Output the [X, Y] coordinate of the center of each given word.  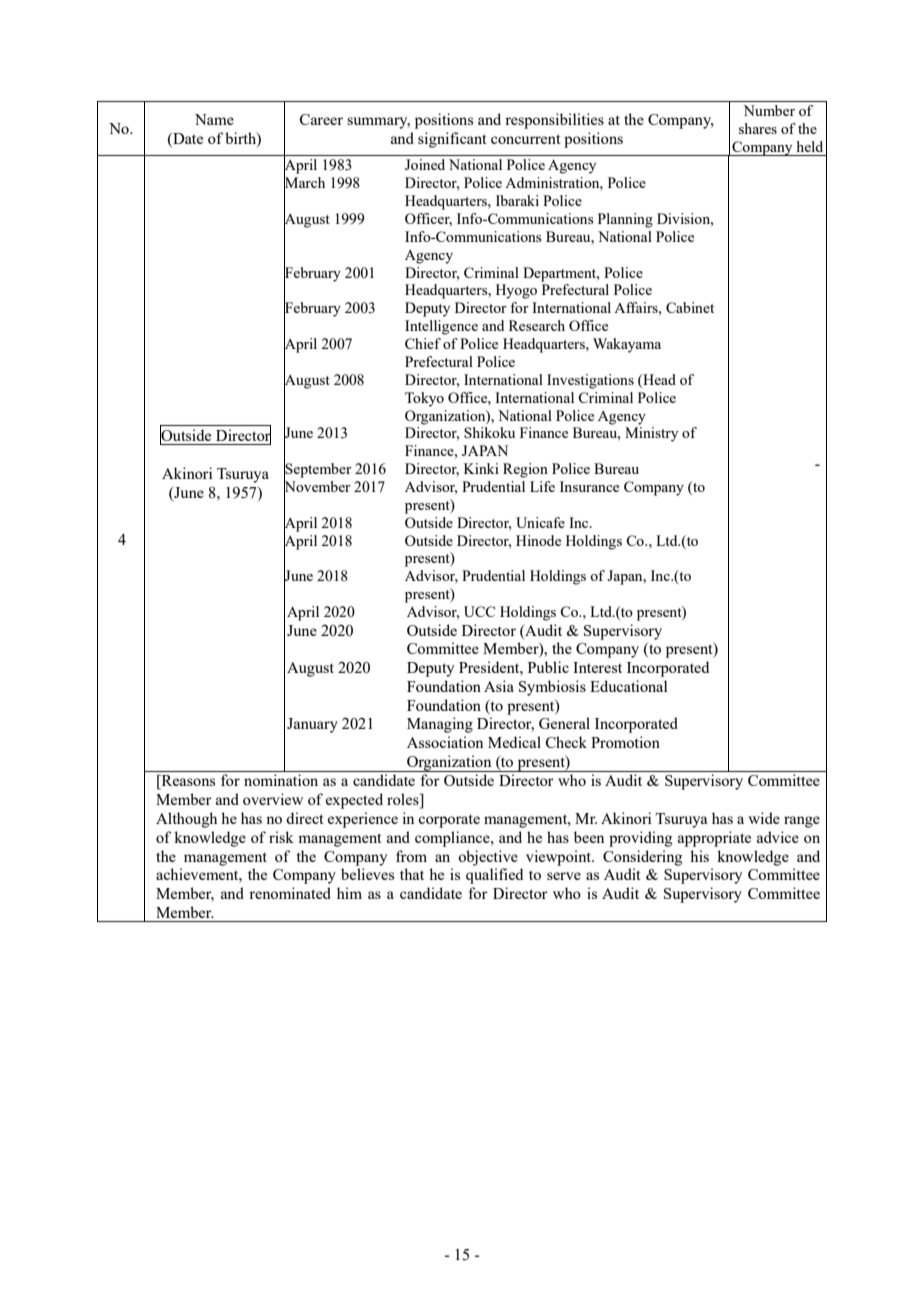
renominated [290, 893]
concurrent [525, 139]
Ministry [651, 434]
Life [542, 486]
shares [758, 128]
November [317, 487]
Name [214, 119]
